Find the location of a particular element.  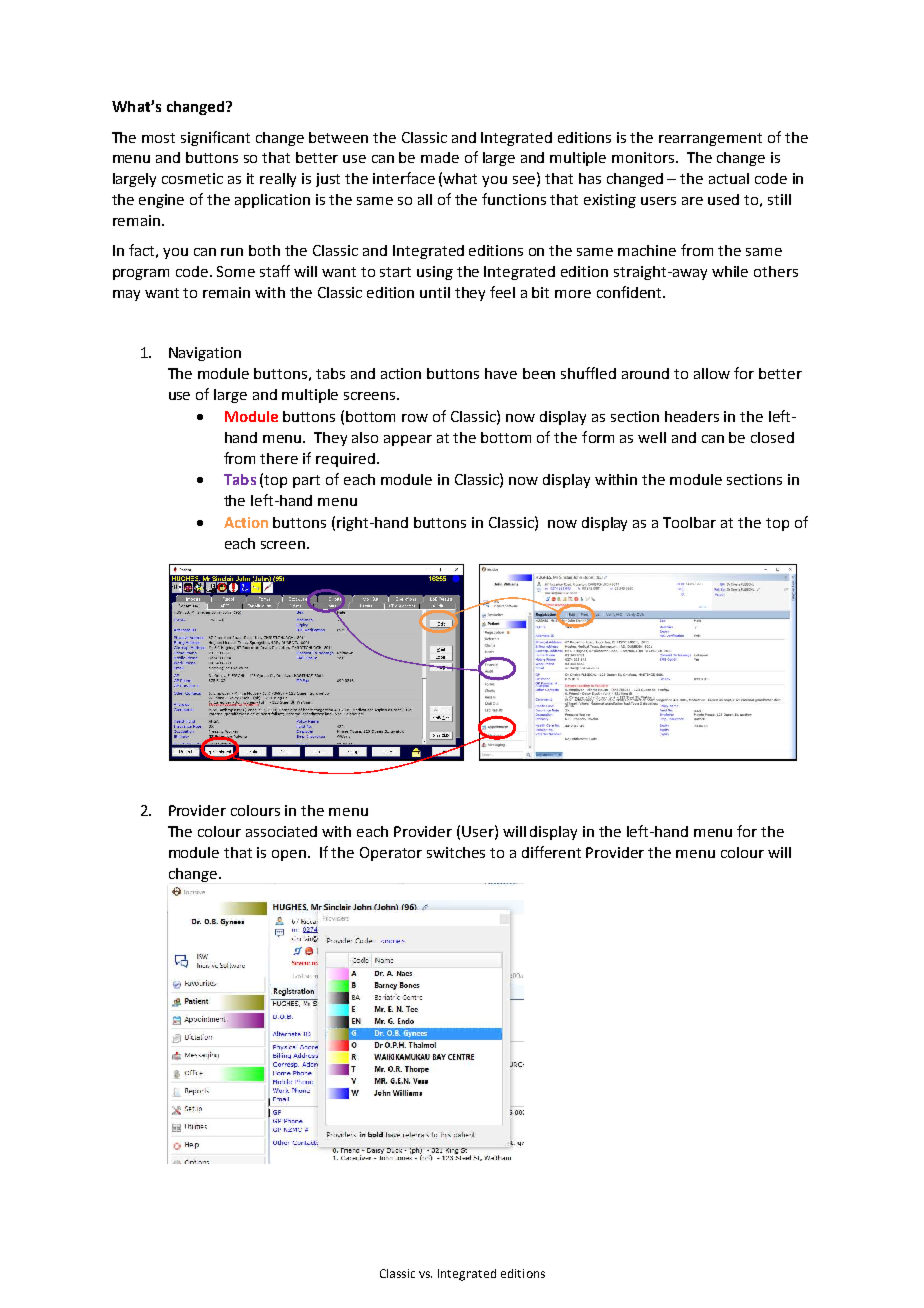

associated is located at coordinates (281, 831).
